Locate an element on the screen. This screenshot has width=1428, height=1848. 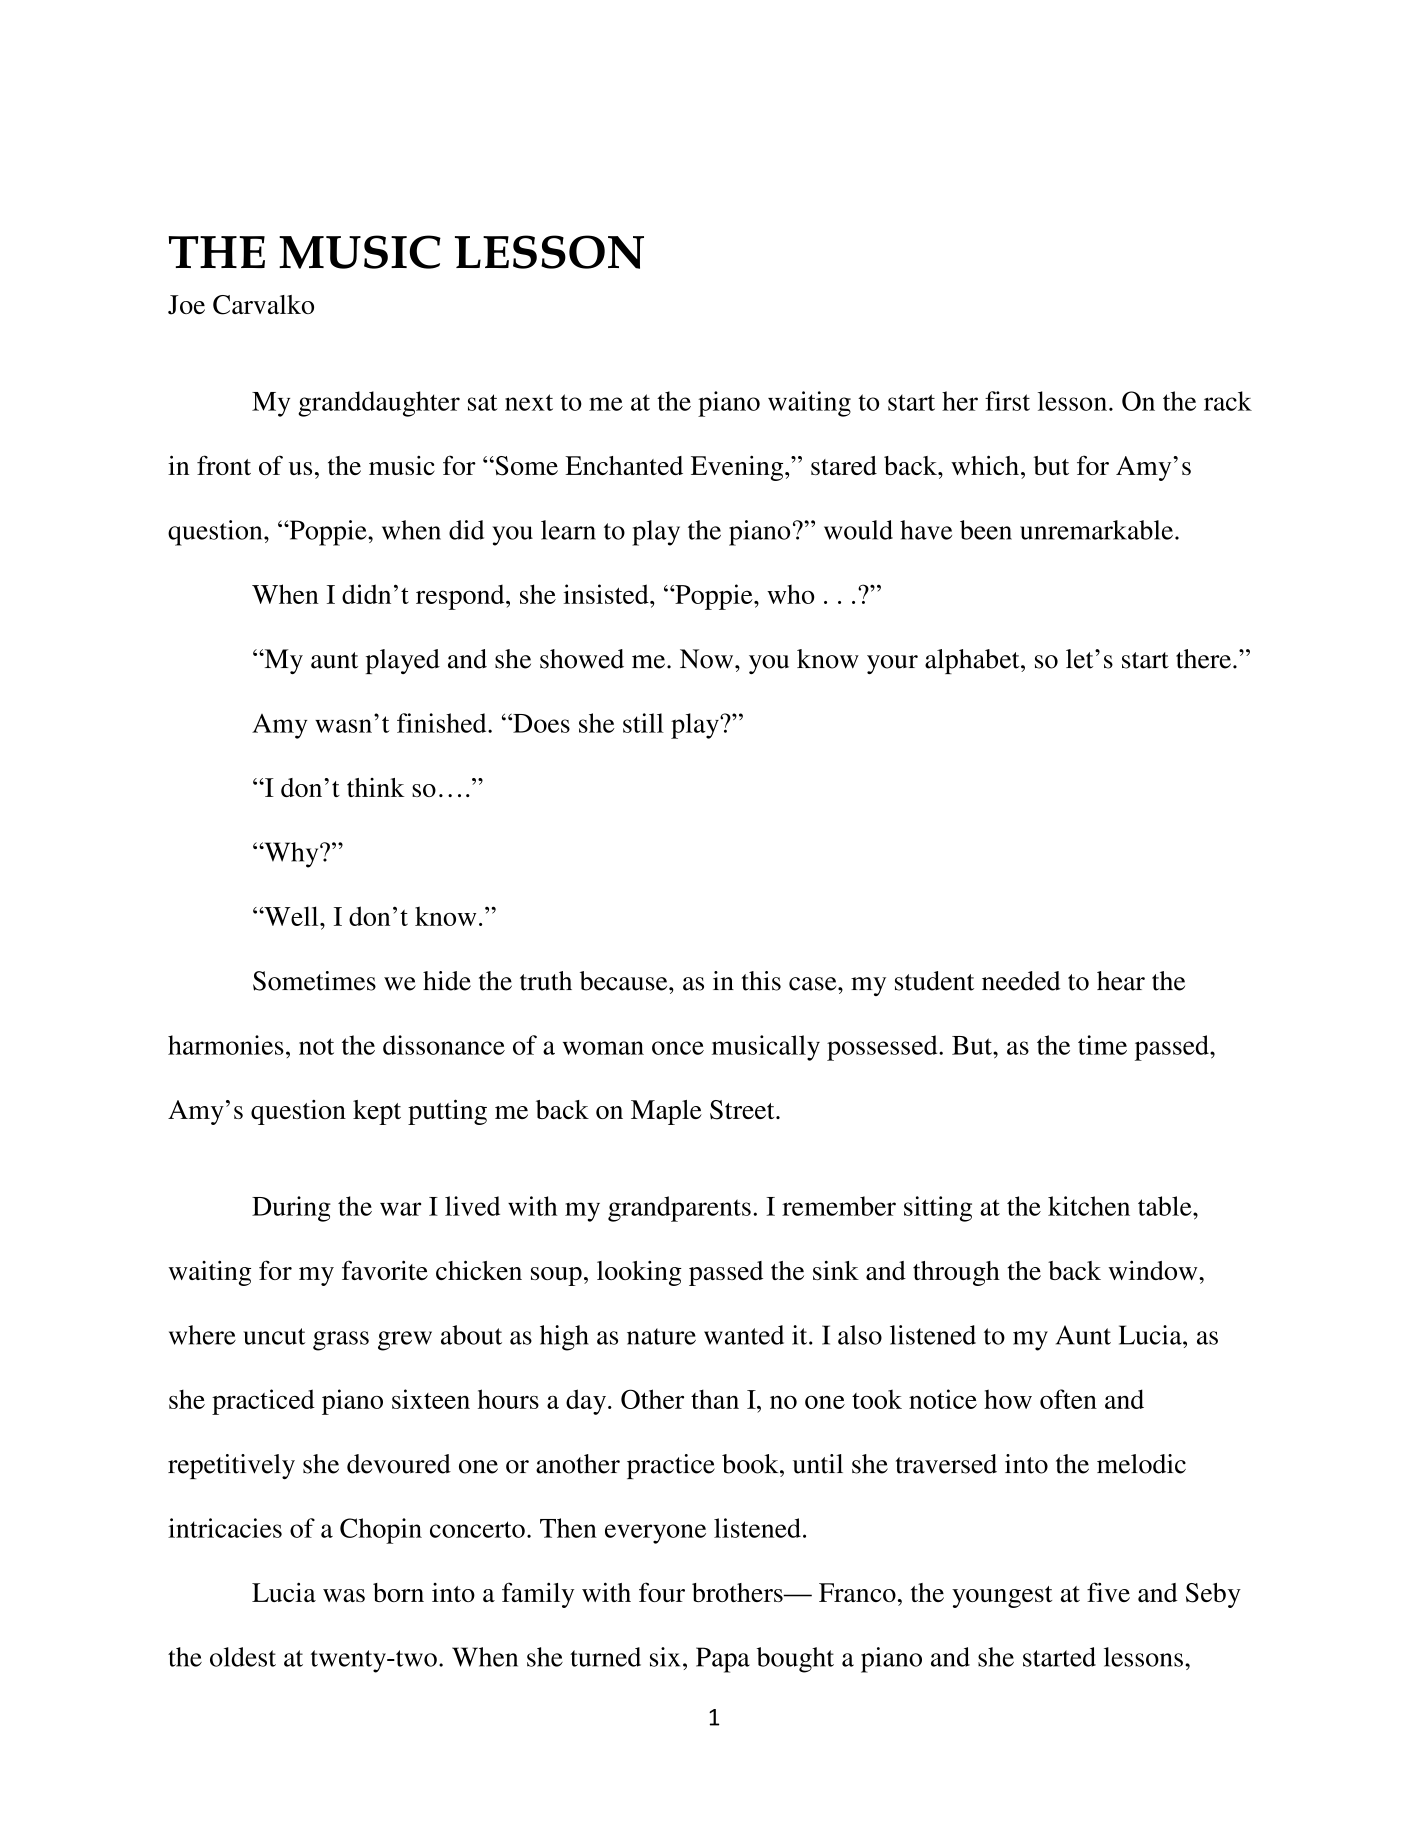
oldest is located at coordinates (243, 1657).
